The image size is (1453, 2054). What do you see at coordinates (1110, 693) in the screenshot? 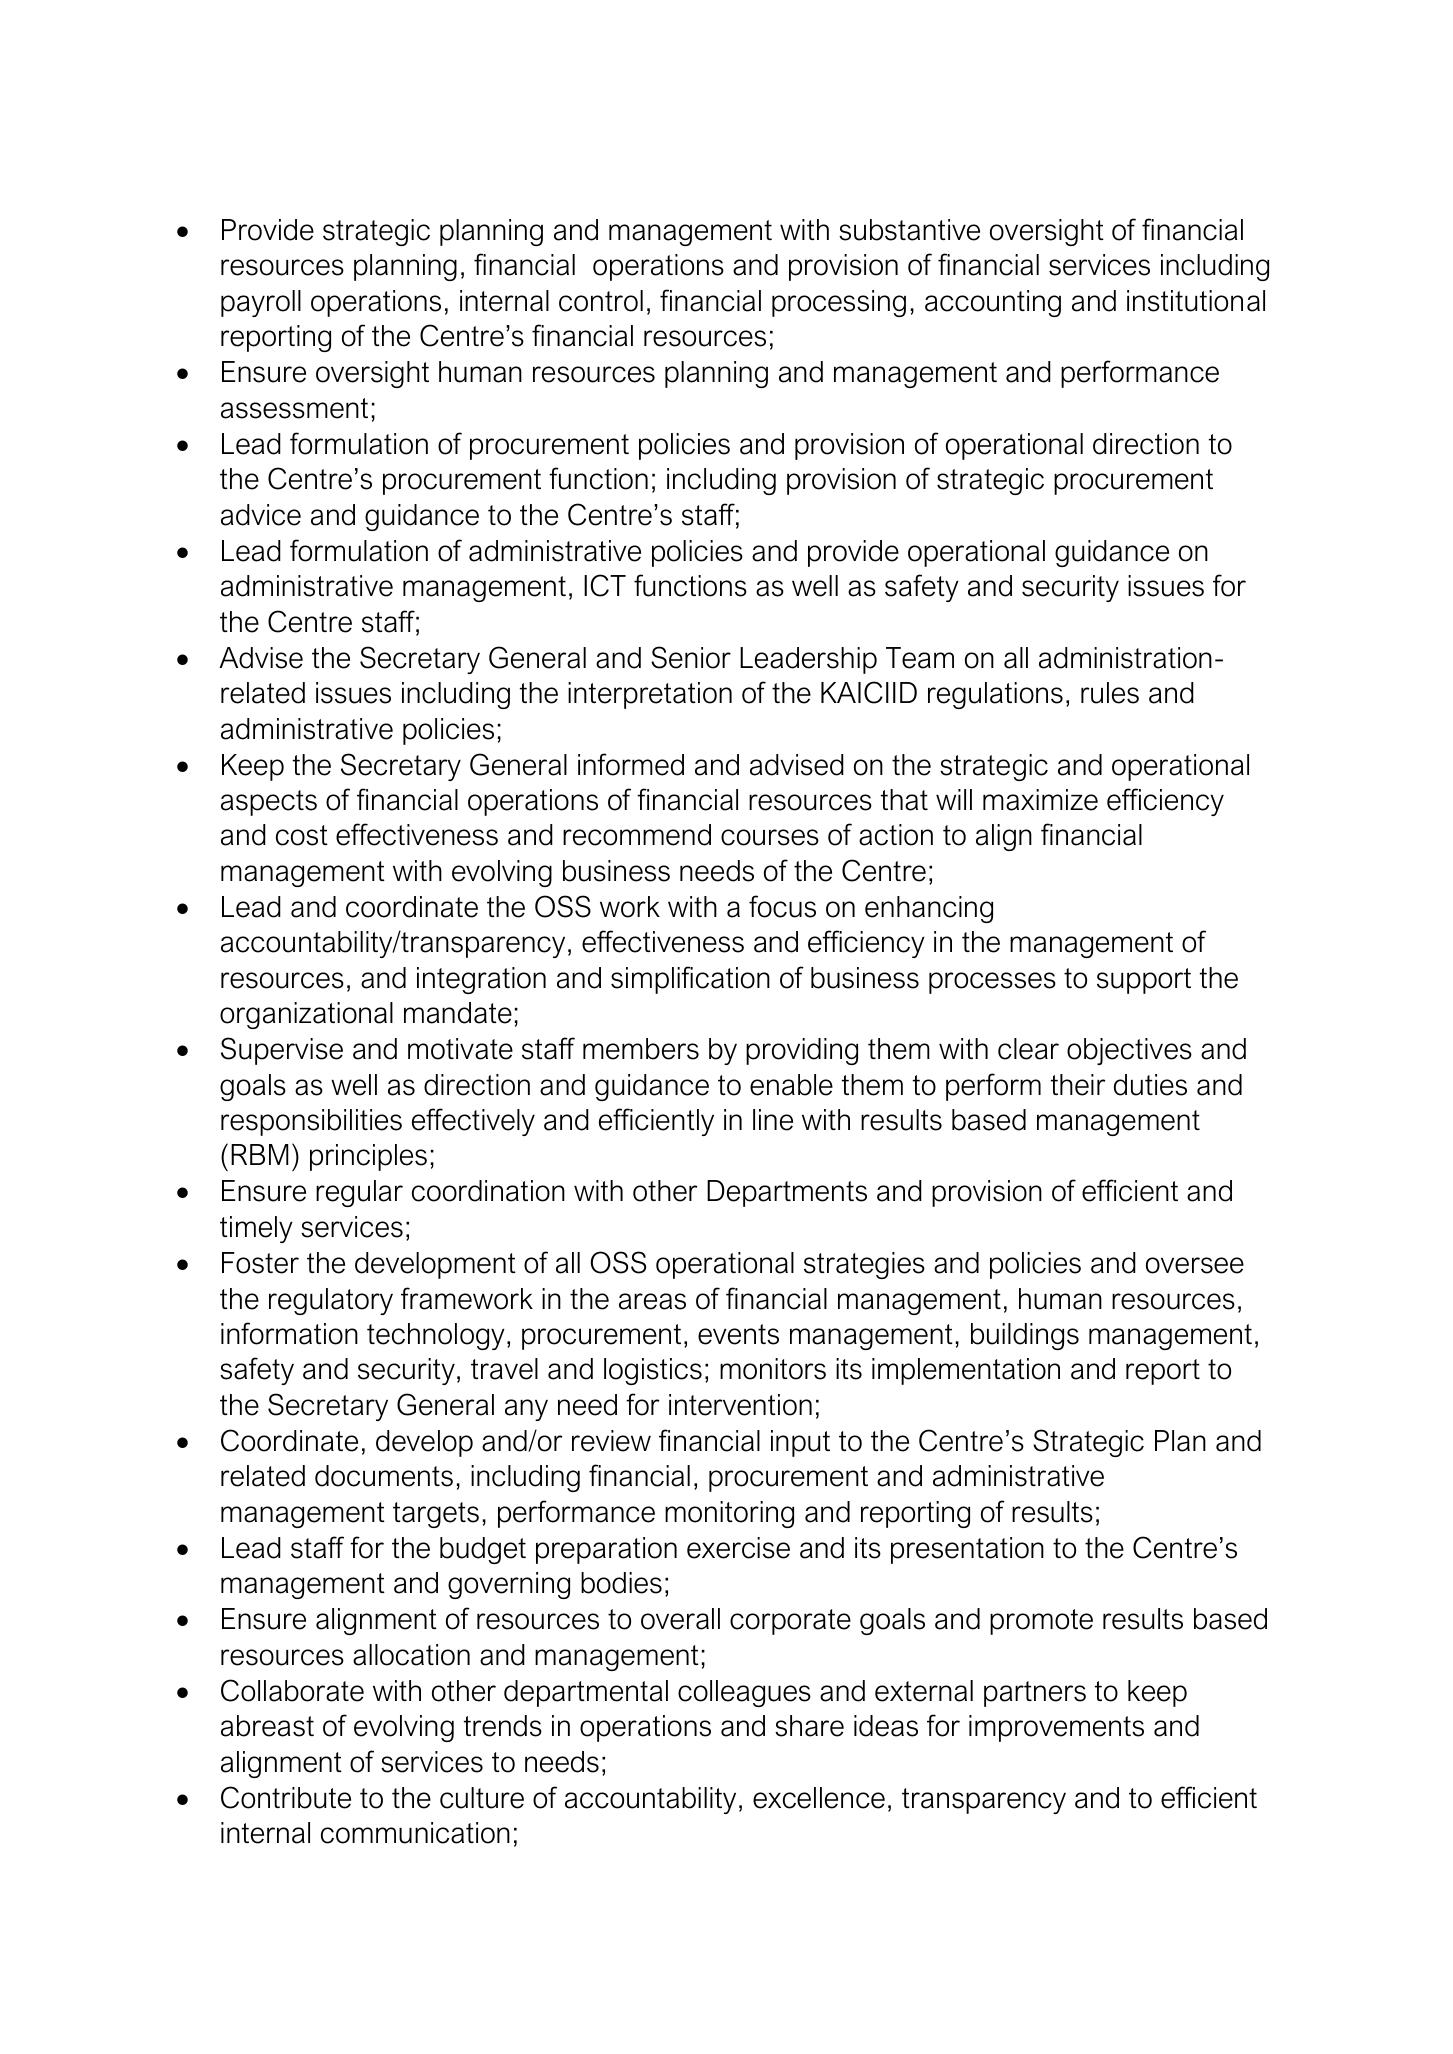
I see `rules` at bounding box center [1110, 693].
